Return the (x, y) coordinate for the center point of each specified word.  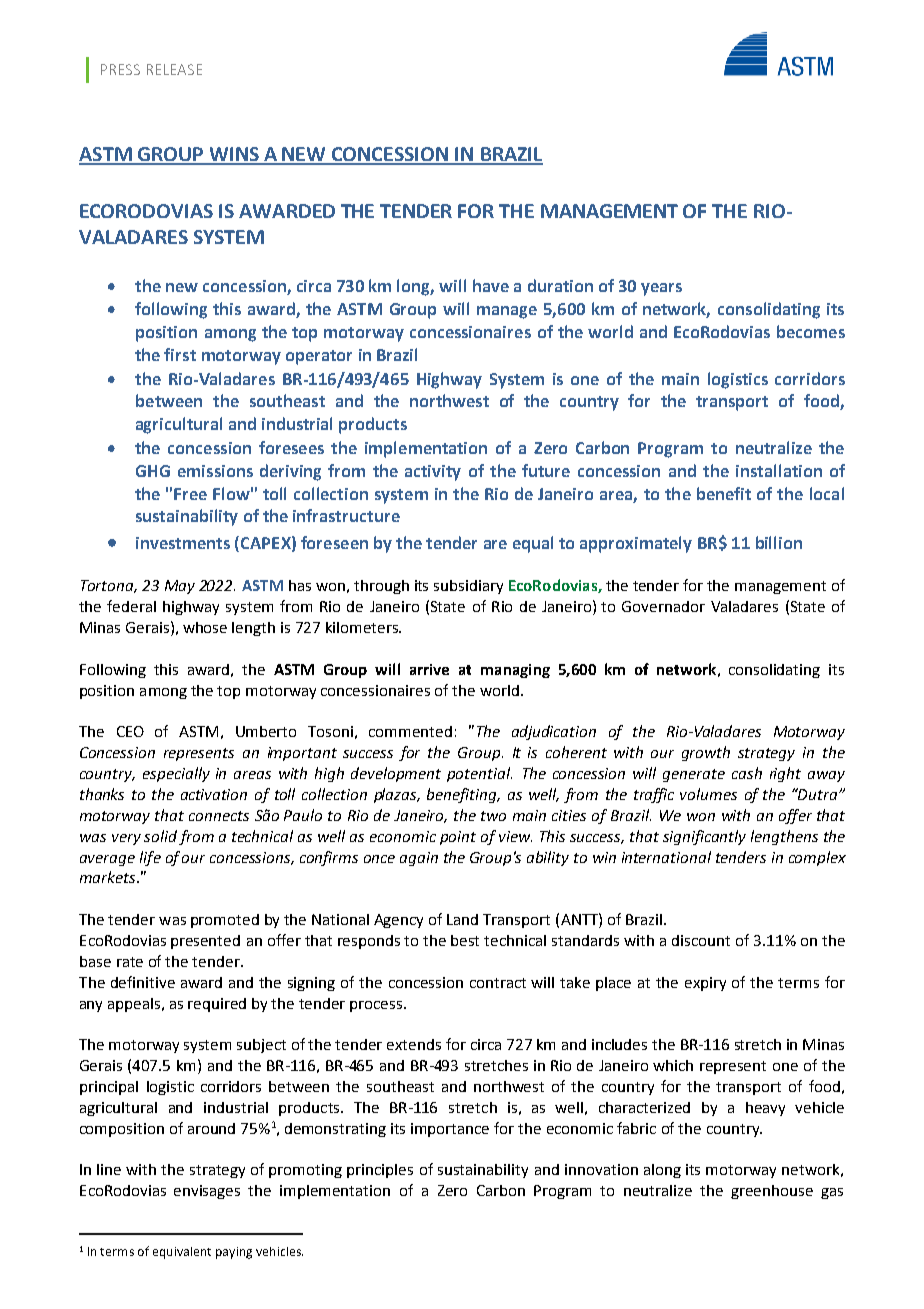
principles (380, 1171)
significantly (704, 837)
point (458, 838)
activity (433, 473)
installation (779, 470)
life (150, 858)
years (661, 289)
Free (190, 494)
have (491, 285)
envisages (207, 1192)
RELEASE (174, 69)
